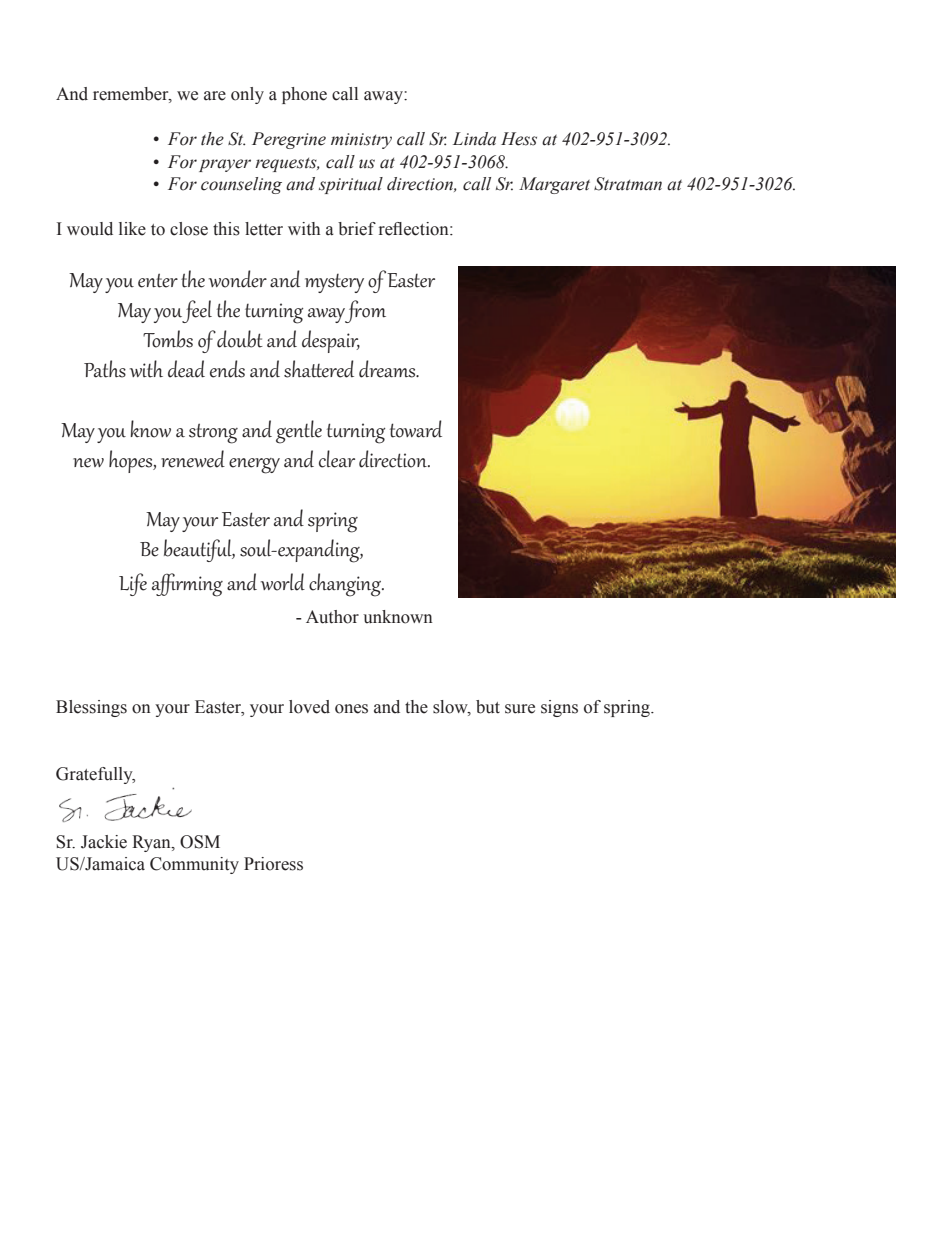  Describe the element at coordinates (332, 617) in the document. I see `Author` at that location.
